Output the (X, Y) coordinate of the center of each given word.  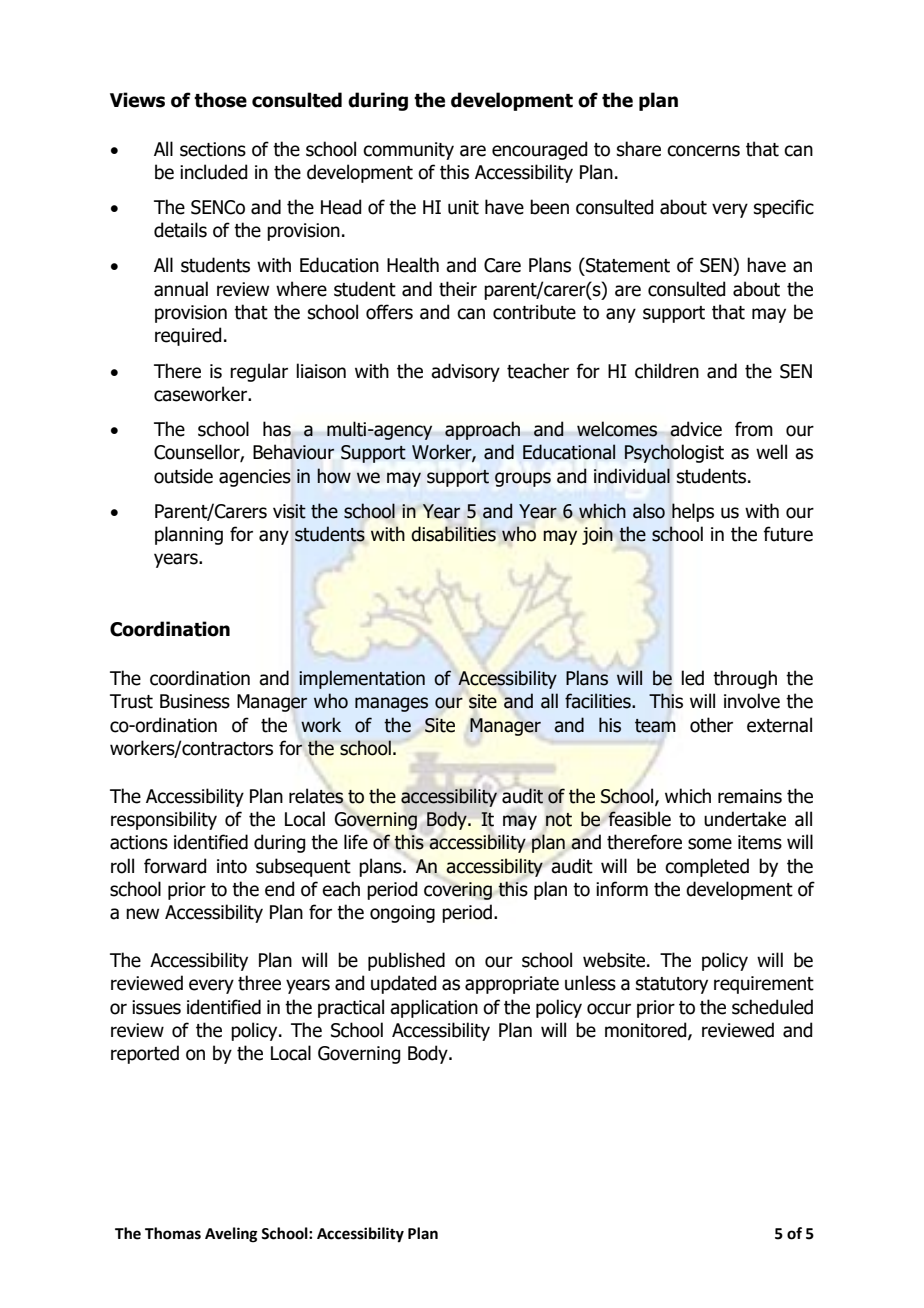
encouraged (539, 150)
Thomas (173, 1233)
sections (213, 149)
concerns (703, 151)
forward (175, 866)
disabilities (453, 534)
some (710, 844)
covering (458, 891)
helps (693, 512)
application (434, 1008)
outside (183, 476)
